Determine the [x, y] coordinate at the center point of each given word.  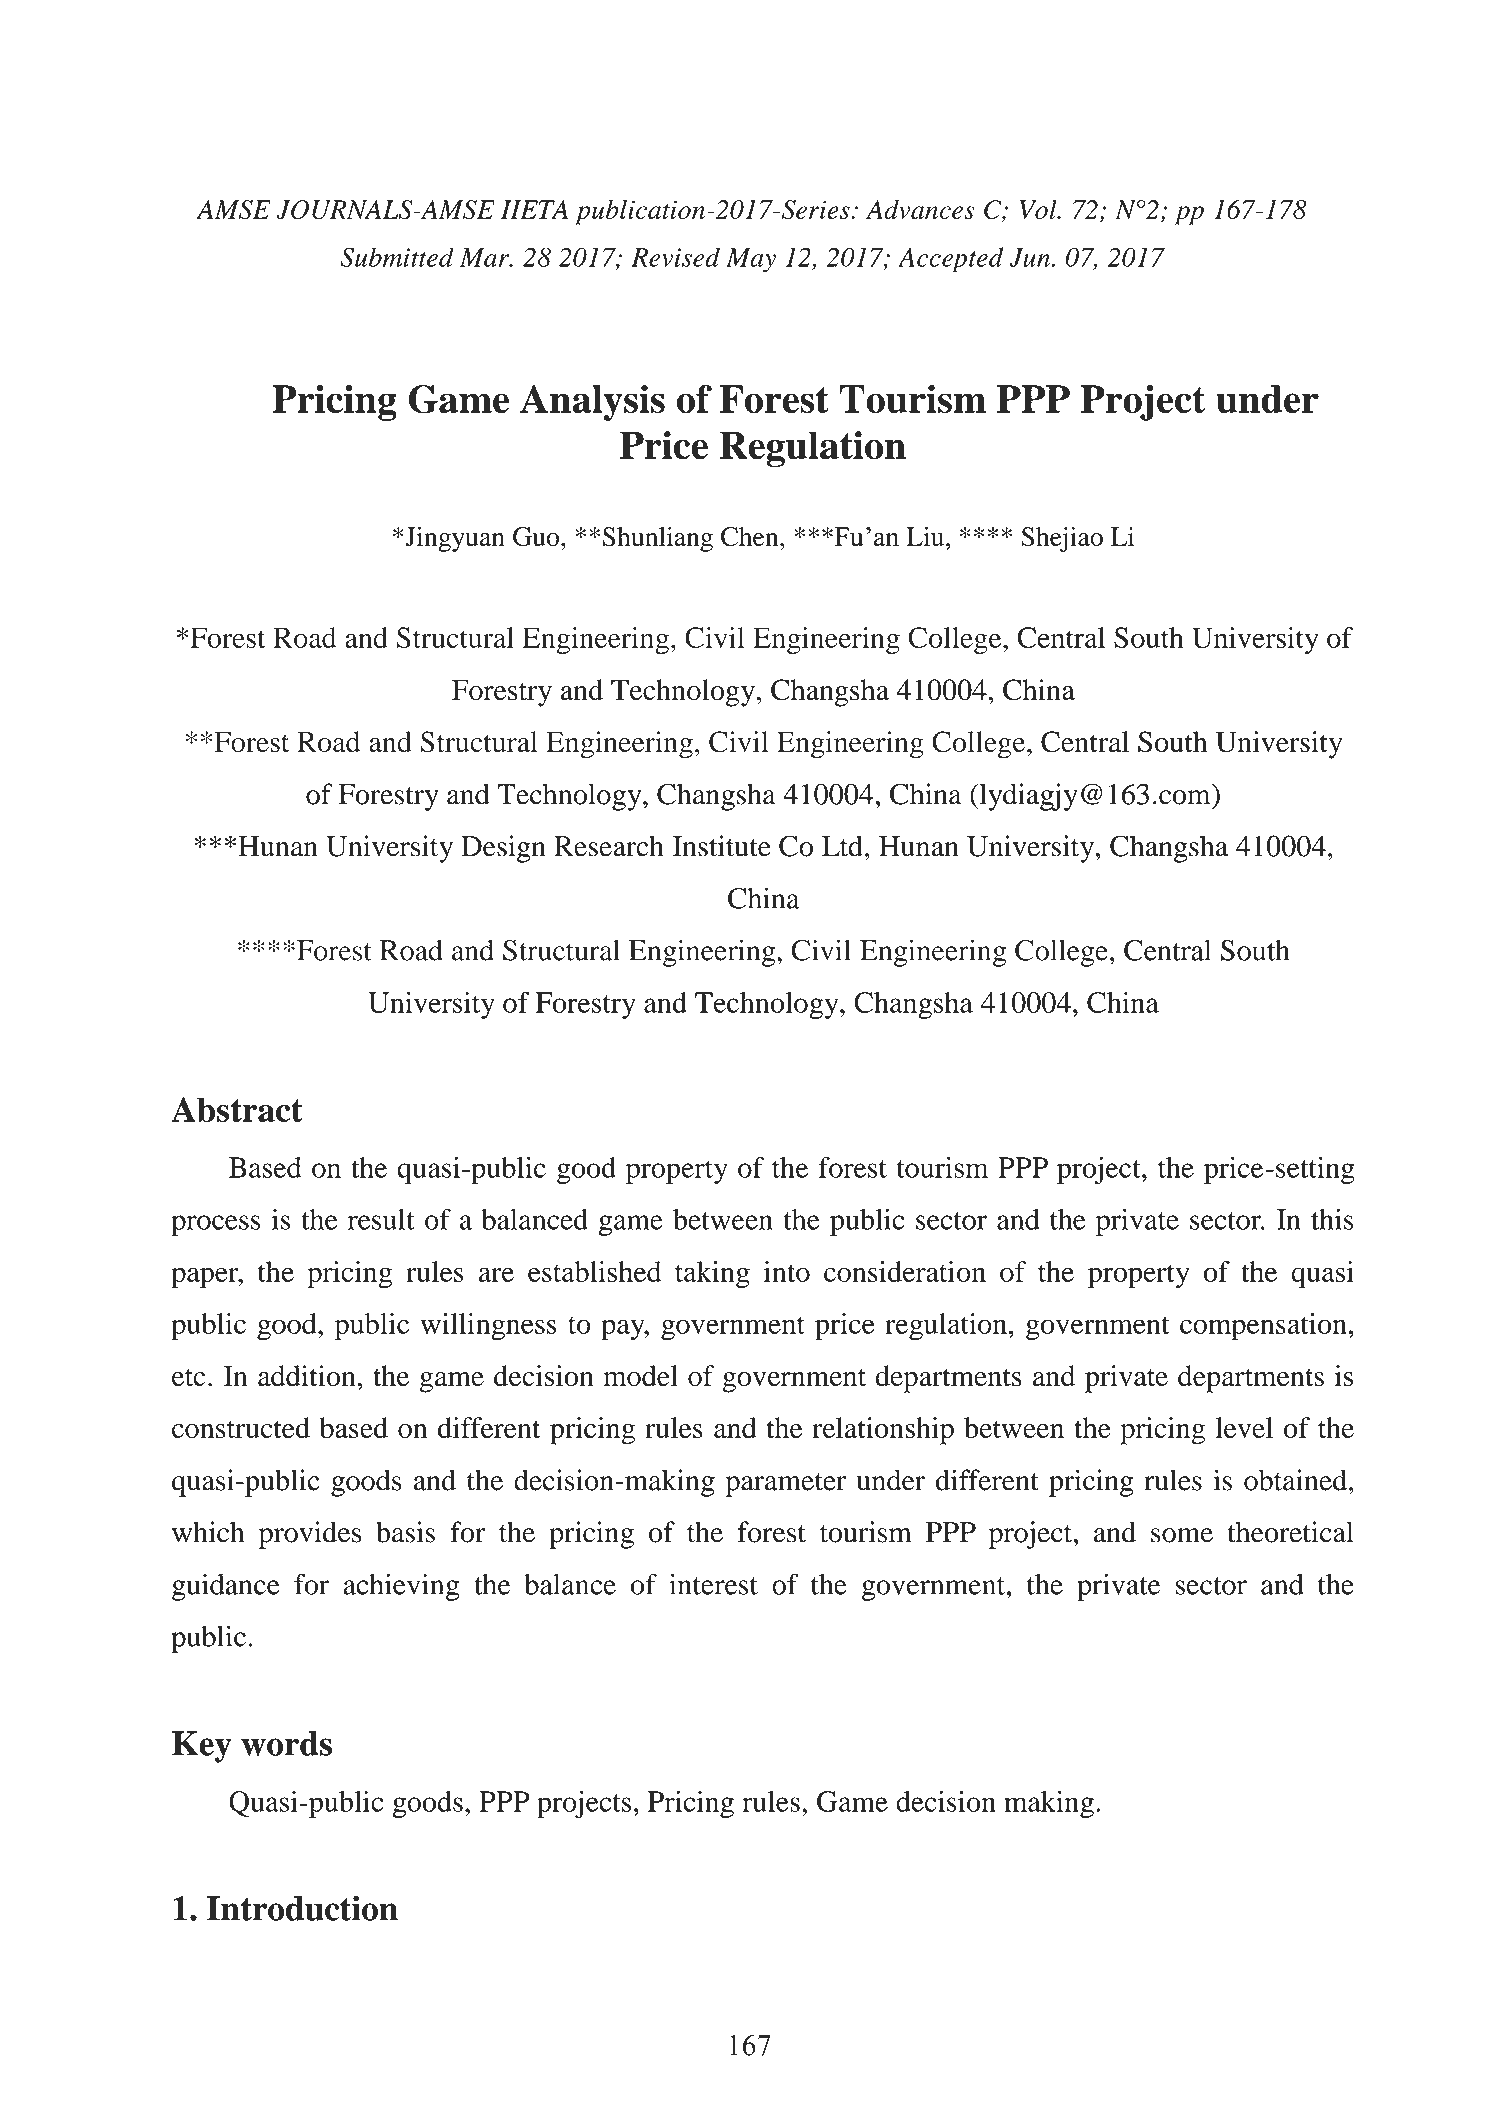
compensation [1263, 1327]
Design [503, 849]
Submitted [397, 257]
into [786, 1271]
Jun [1030, 257]
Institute [722, 846]
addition [307, 1376]
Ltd [842, 846]
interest [713, 1584]
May [751, 260]
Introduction [302, 1908]
